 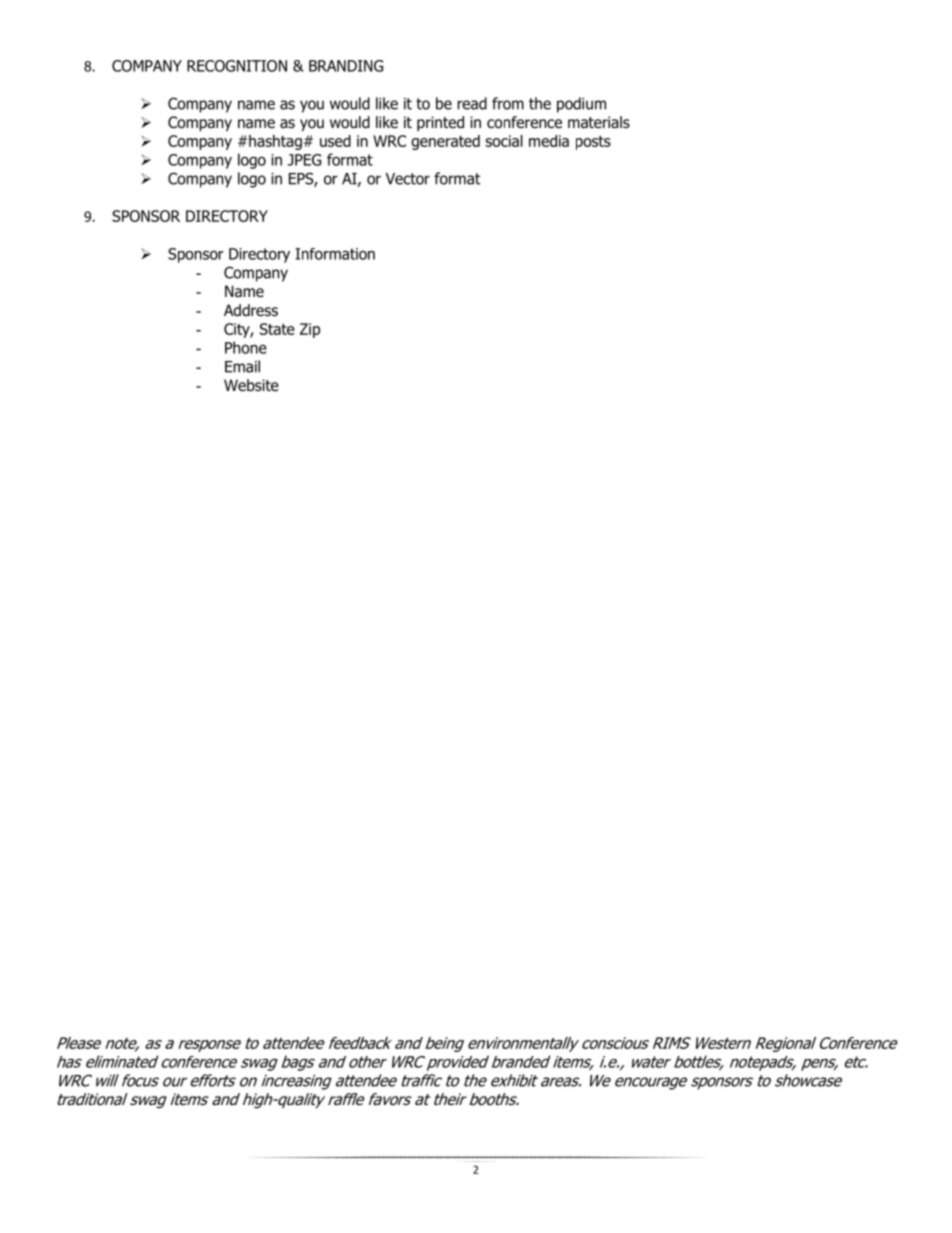 What do you see at coordinates (242, 366) in the page?
I see `Email` at bounding box center [242, 366].
